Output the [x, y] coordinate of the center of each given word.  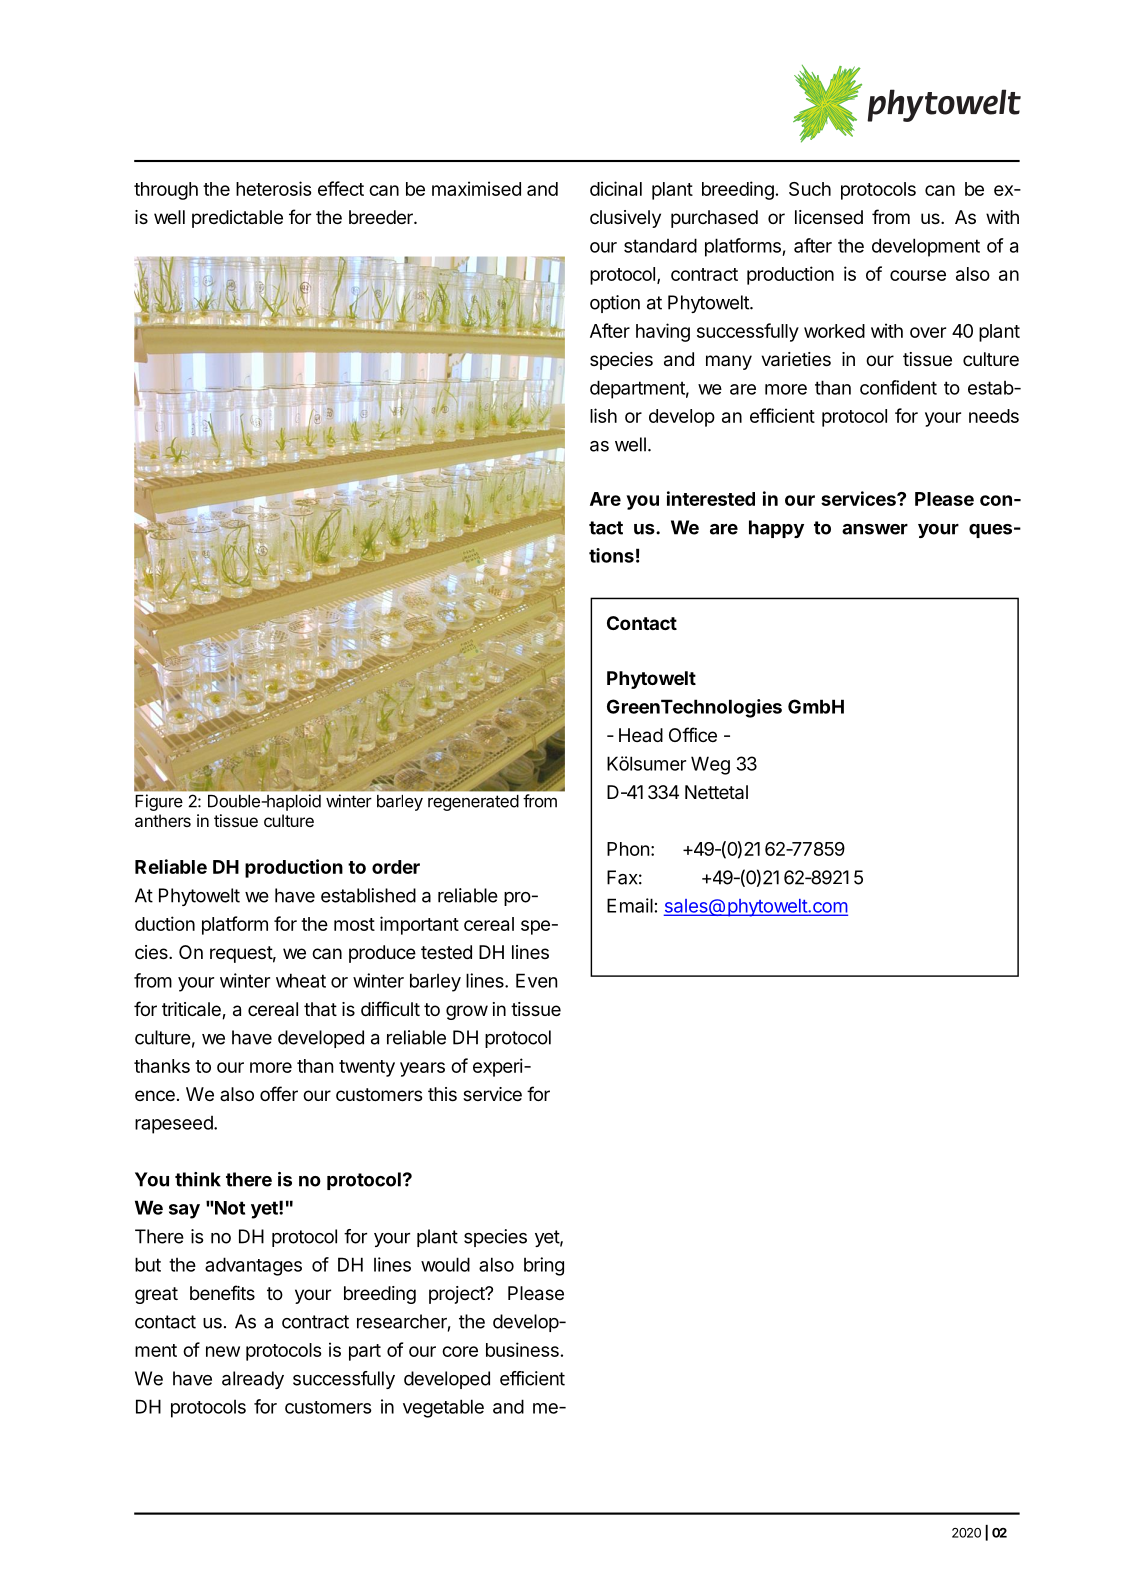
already [253, 1380]
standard [660, 245]
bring [544, 1266]
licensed [829, 217]
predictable [237, 219]
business [522, 1349]
